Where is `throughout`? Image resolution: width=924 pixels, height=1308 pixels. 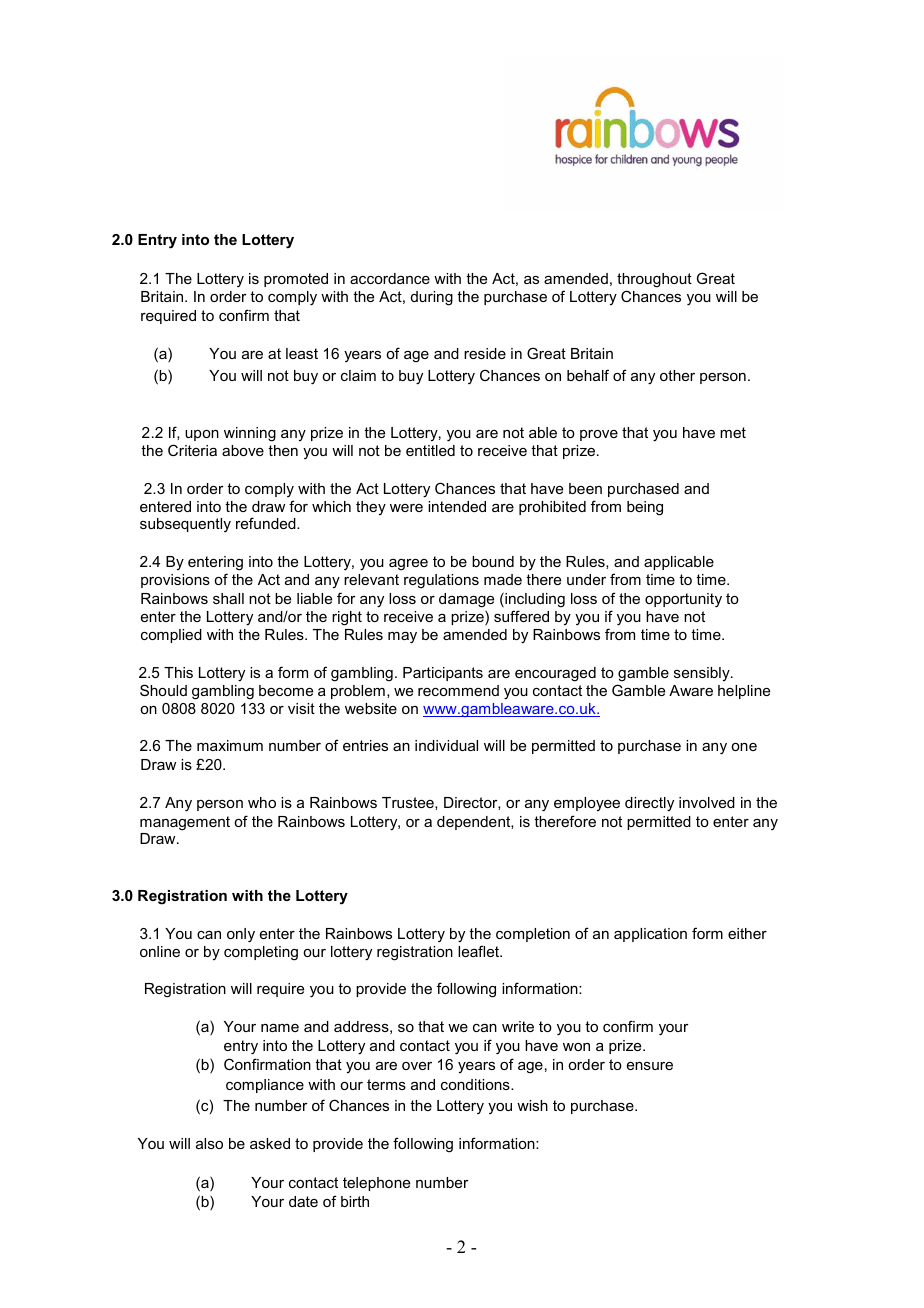
throughout is located at coordinates (654, 280).
